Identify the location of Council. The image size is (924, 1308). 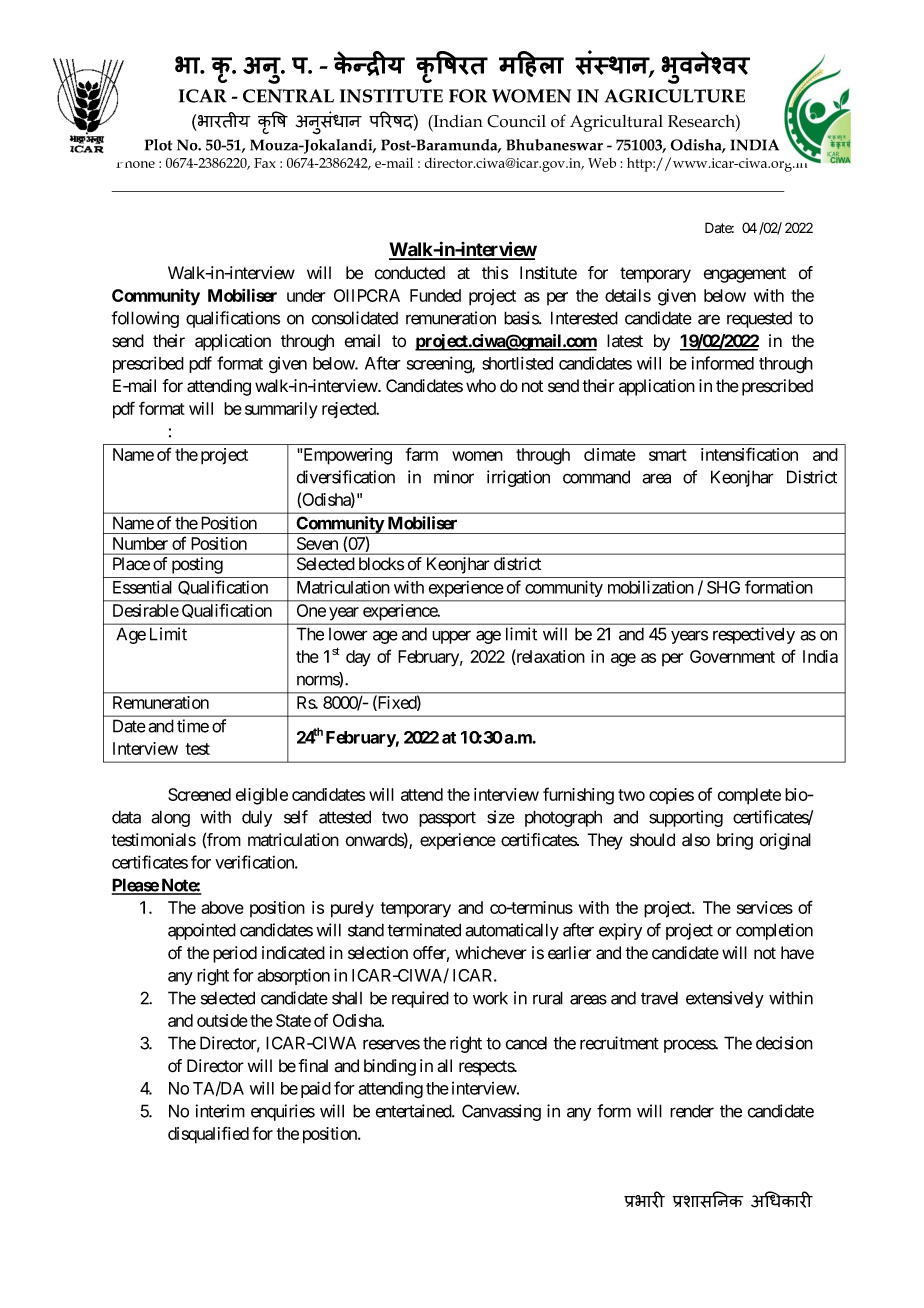
(516, 121).
